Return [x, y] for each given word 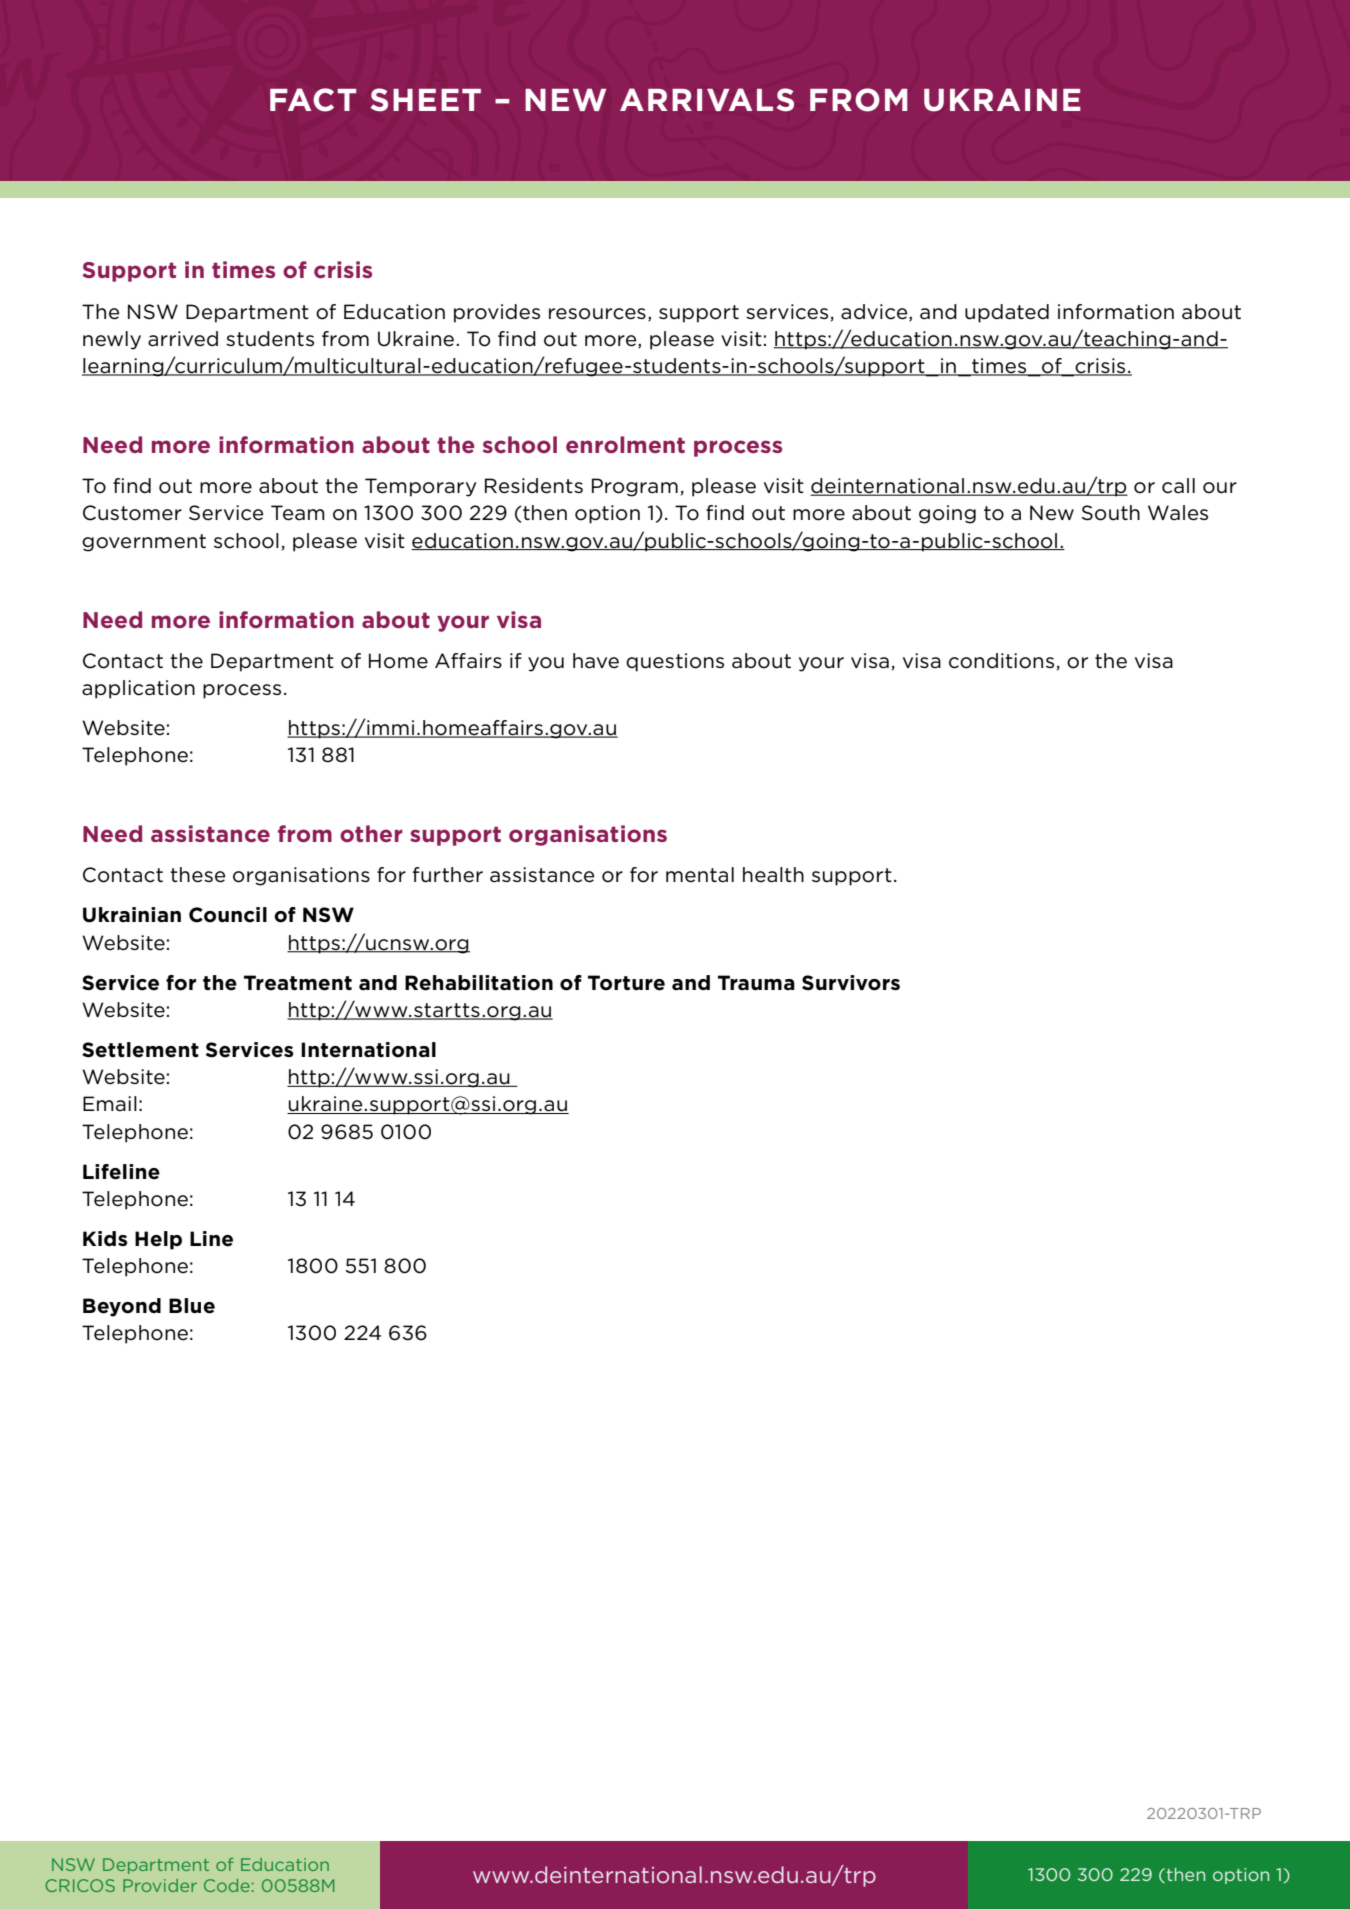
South [1111, 513]
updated [1007, 313]
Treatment [298, 983]
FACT [313, 100]
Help [158, 1240]
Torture [626, 983]
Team [298, 513]
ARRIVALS [707, 100]
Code [227, 1885]
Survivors [851, 983]
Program [635, 487]
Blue [192, 1306]
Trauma [756, 982]
